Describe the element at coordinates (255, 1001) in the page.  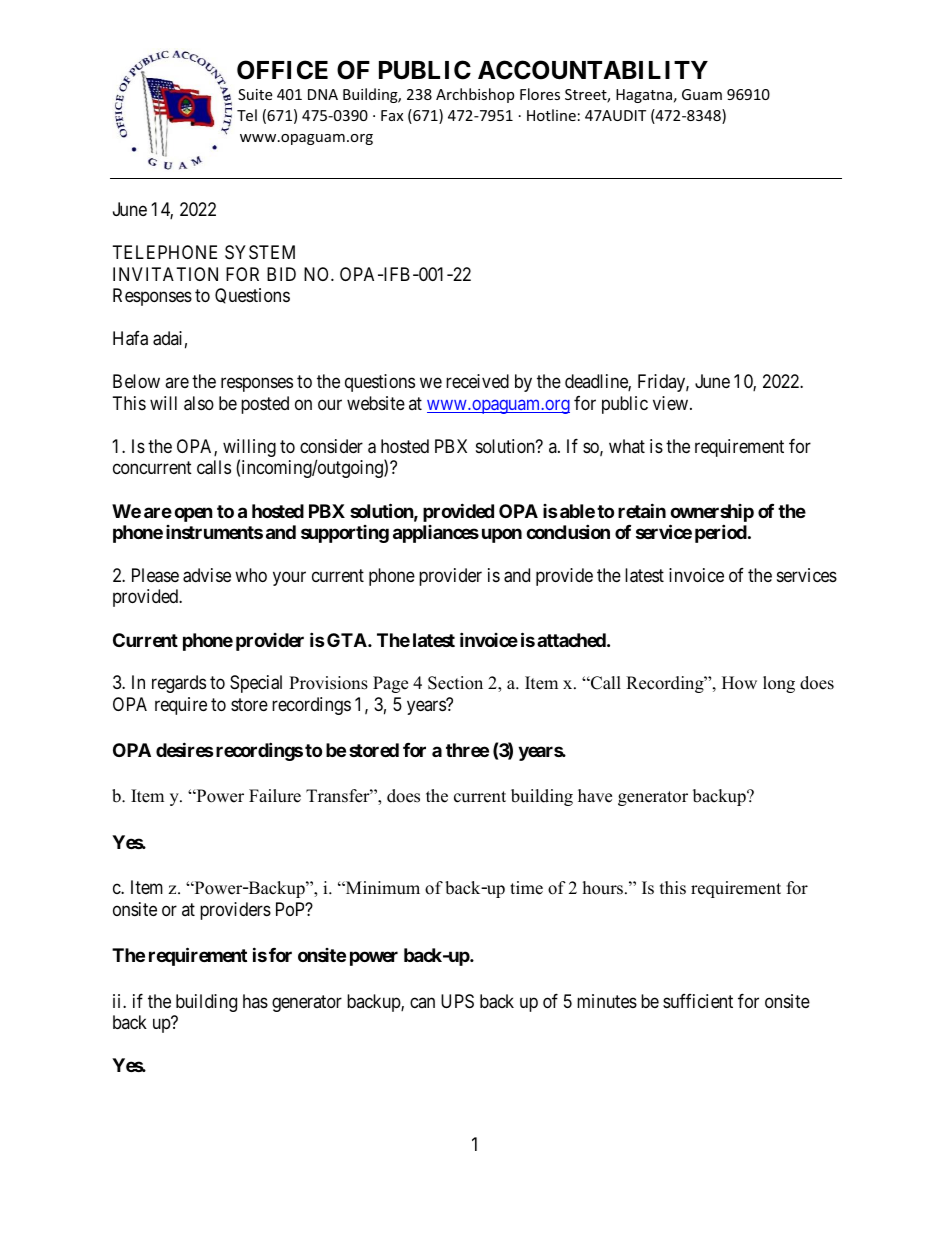
I see `has` at that location.
